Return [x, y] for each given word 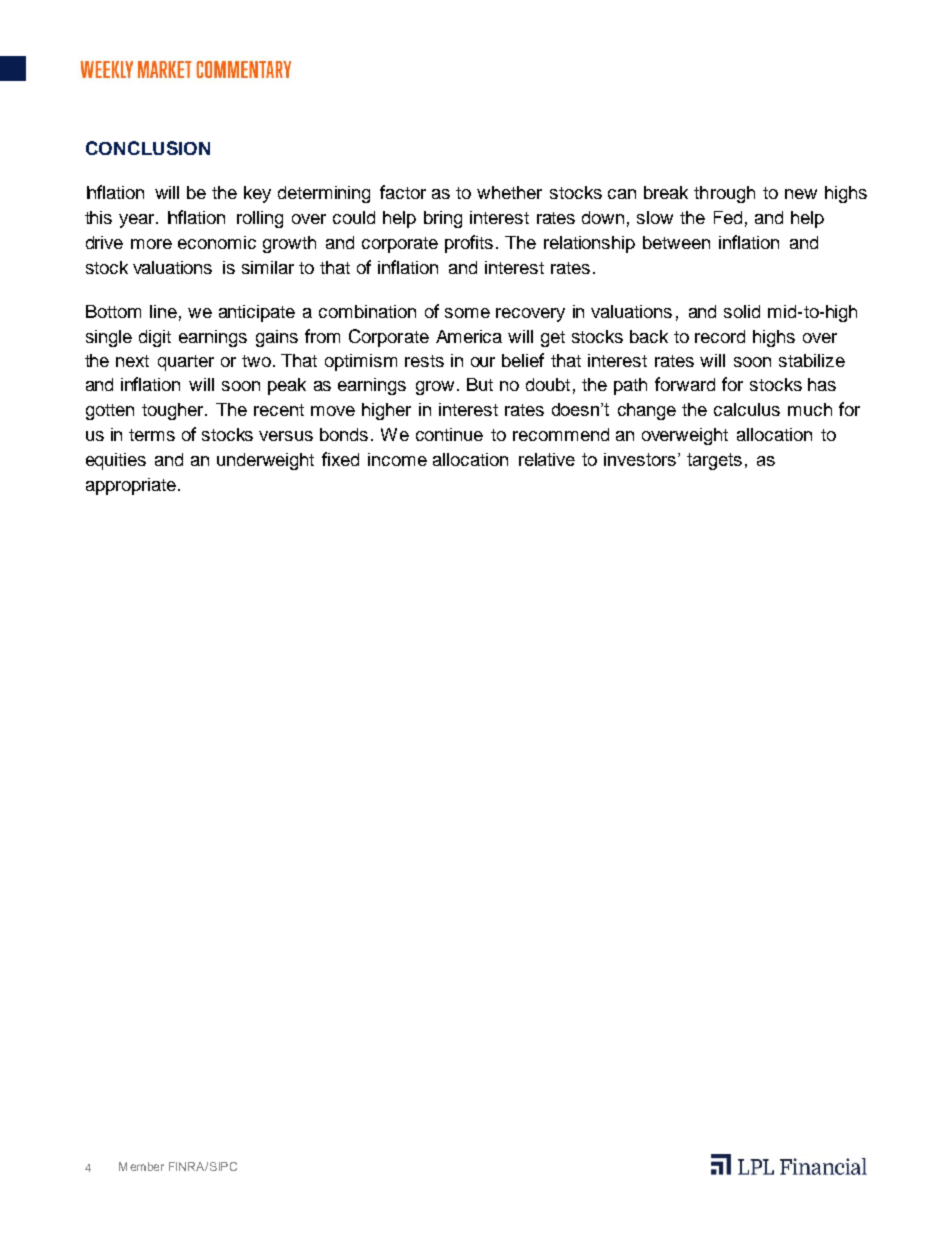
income [397, 459]
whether [509, 192]
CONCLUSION [148, 148]
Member [141, 1166]
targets [714, 461]
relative [547, 459]
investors [641, 459]
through [724, 194]
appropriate [131, 486]
